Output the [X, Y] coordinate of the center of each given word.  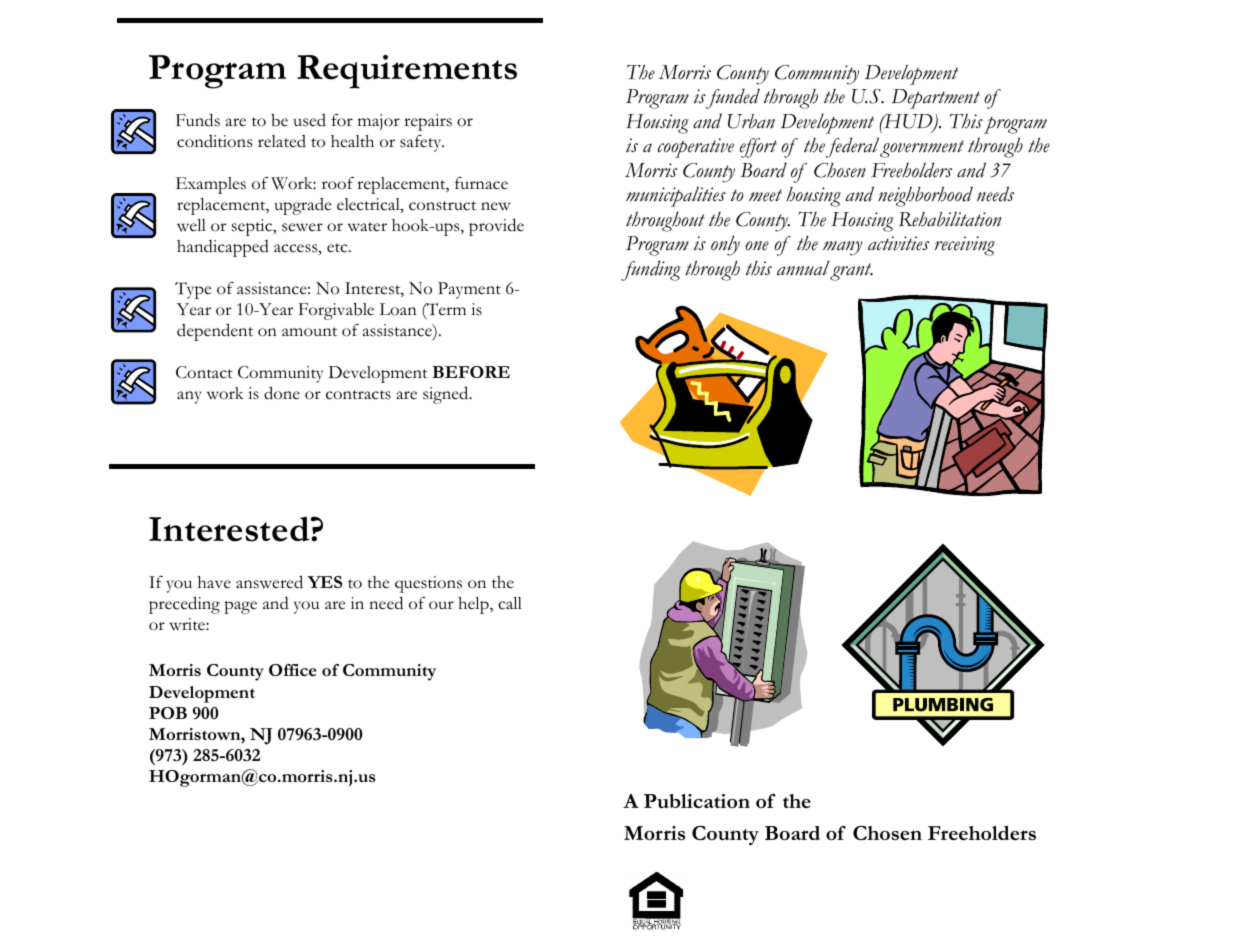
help [474, 605]
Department [936, 99]
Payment [469, 290]
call [510, 603]
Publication [697, 801]
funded [732, 98]
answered [269, 582]
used [310, 120]
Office [292, 670]
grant [851, 272]
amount [309, 332]
